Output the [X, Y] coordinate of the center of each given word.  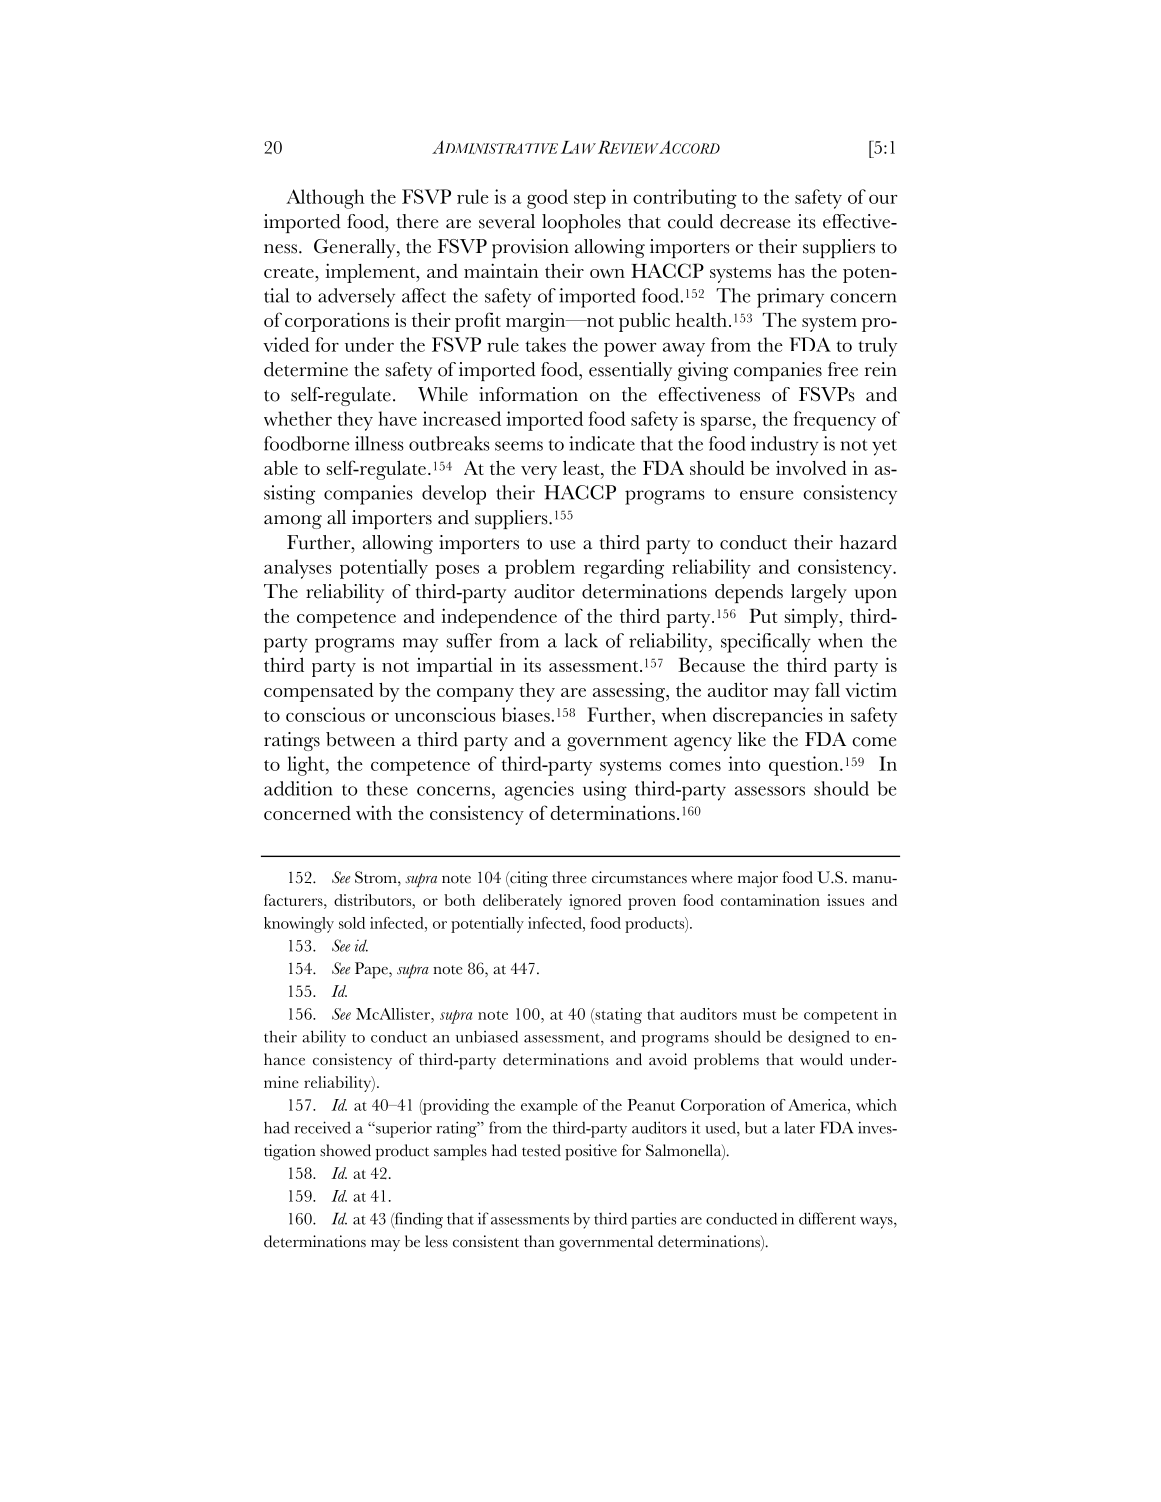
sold [352, 923]
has [791, 270]
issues [845, 900]
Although [325, 199]
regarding [624, 569]
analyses [298, 569]
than [539, 1241]
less [436, 1241]
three [569, 877]
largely [819, 593]
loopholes [581, 223]
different [827, 1218]
